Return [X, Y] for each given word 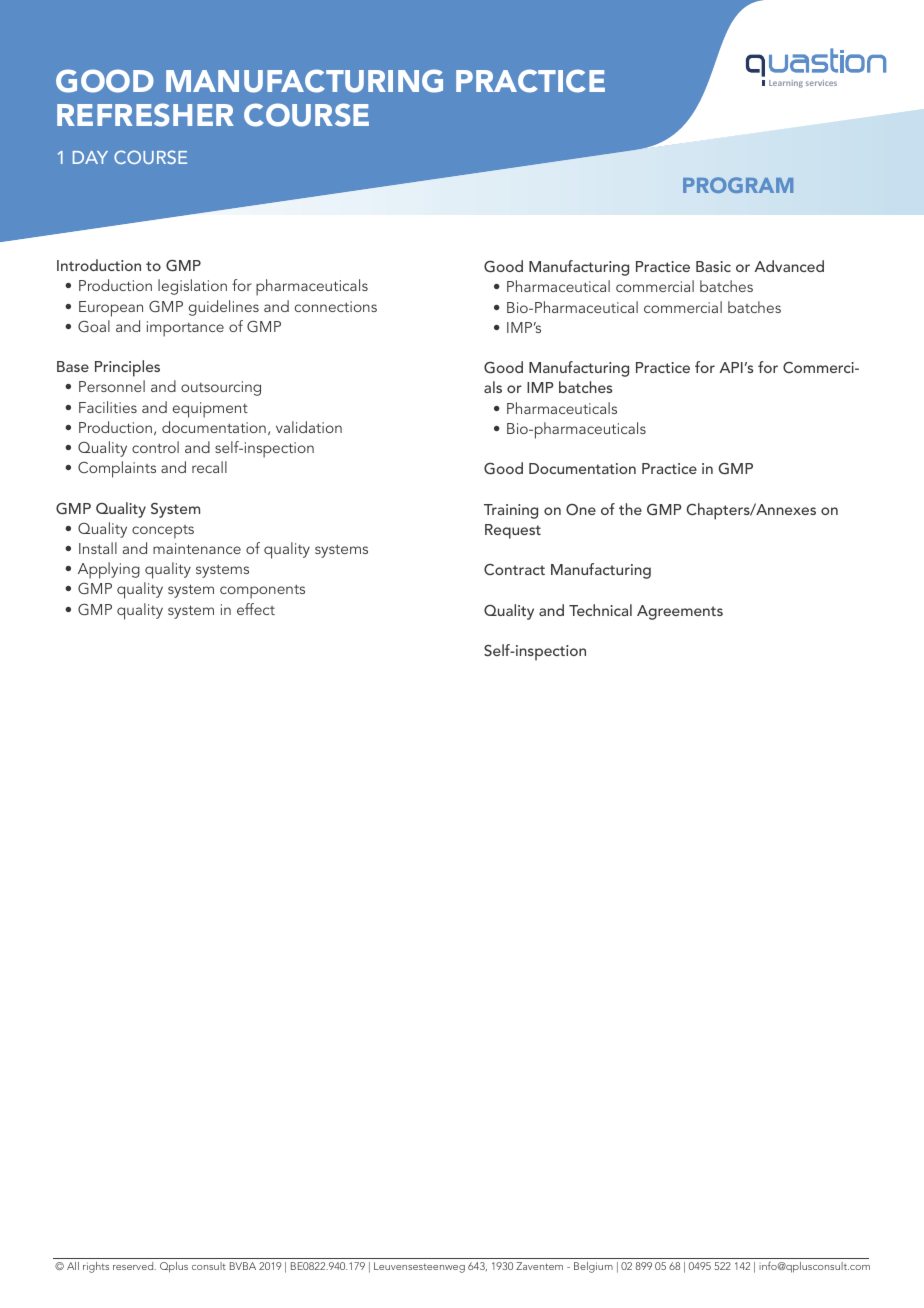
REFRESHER [145, 115]
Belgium [593, 1267]
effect [256, 609]
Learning [786, 84]
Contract [514, 569]
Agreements [680, 612]
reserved [134, 1266]
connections [336, 306]
